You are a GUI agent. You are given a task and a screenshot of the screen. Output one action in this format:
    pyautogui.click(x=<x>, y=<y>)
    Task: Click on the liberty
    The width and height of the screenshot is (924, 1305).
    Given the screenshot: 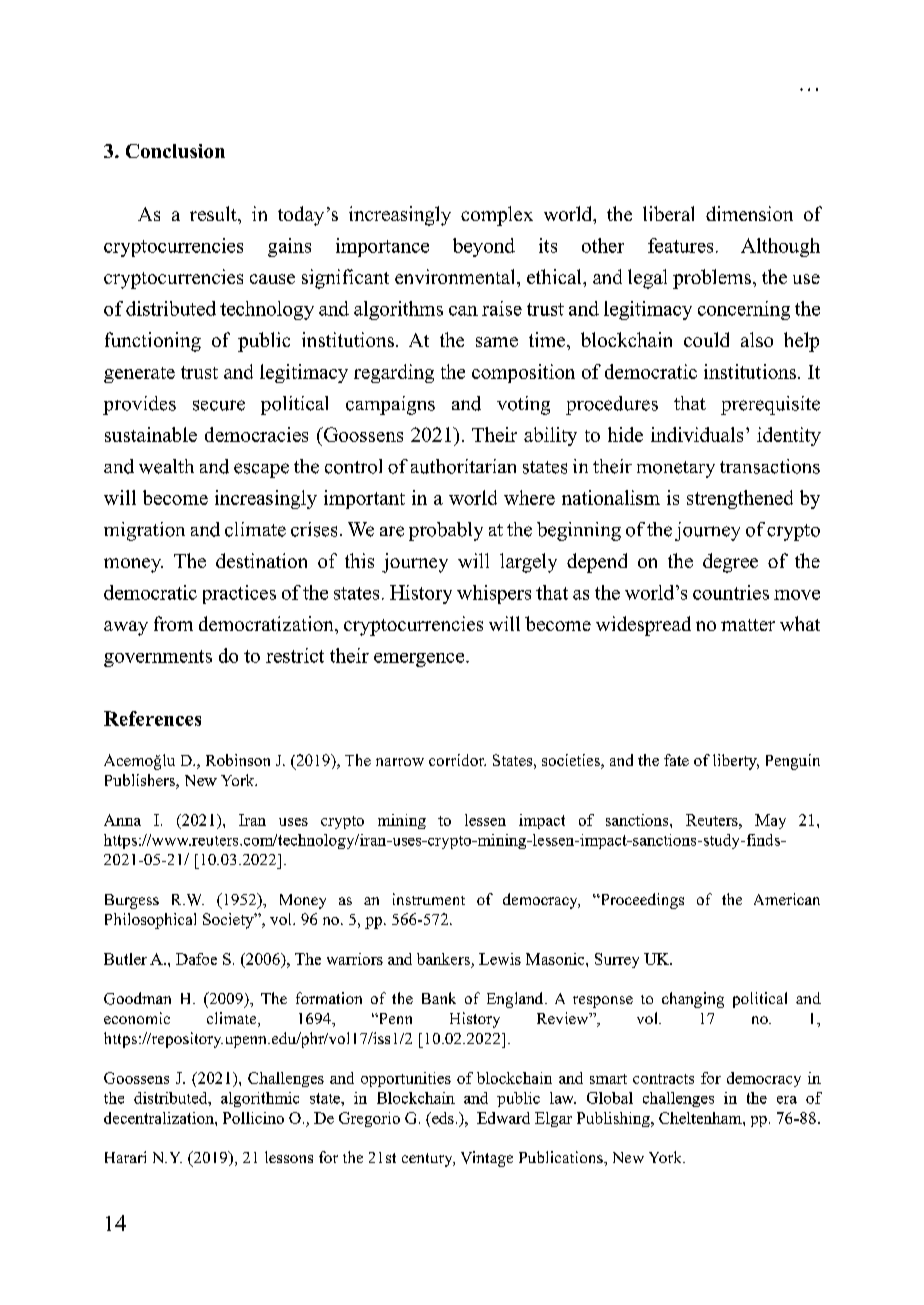 What is the action you would take?
    pyautogui.click(x=736, y=762)
